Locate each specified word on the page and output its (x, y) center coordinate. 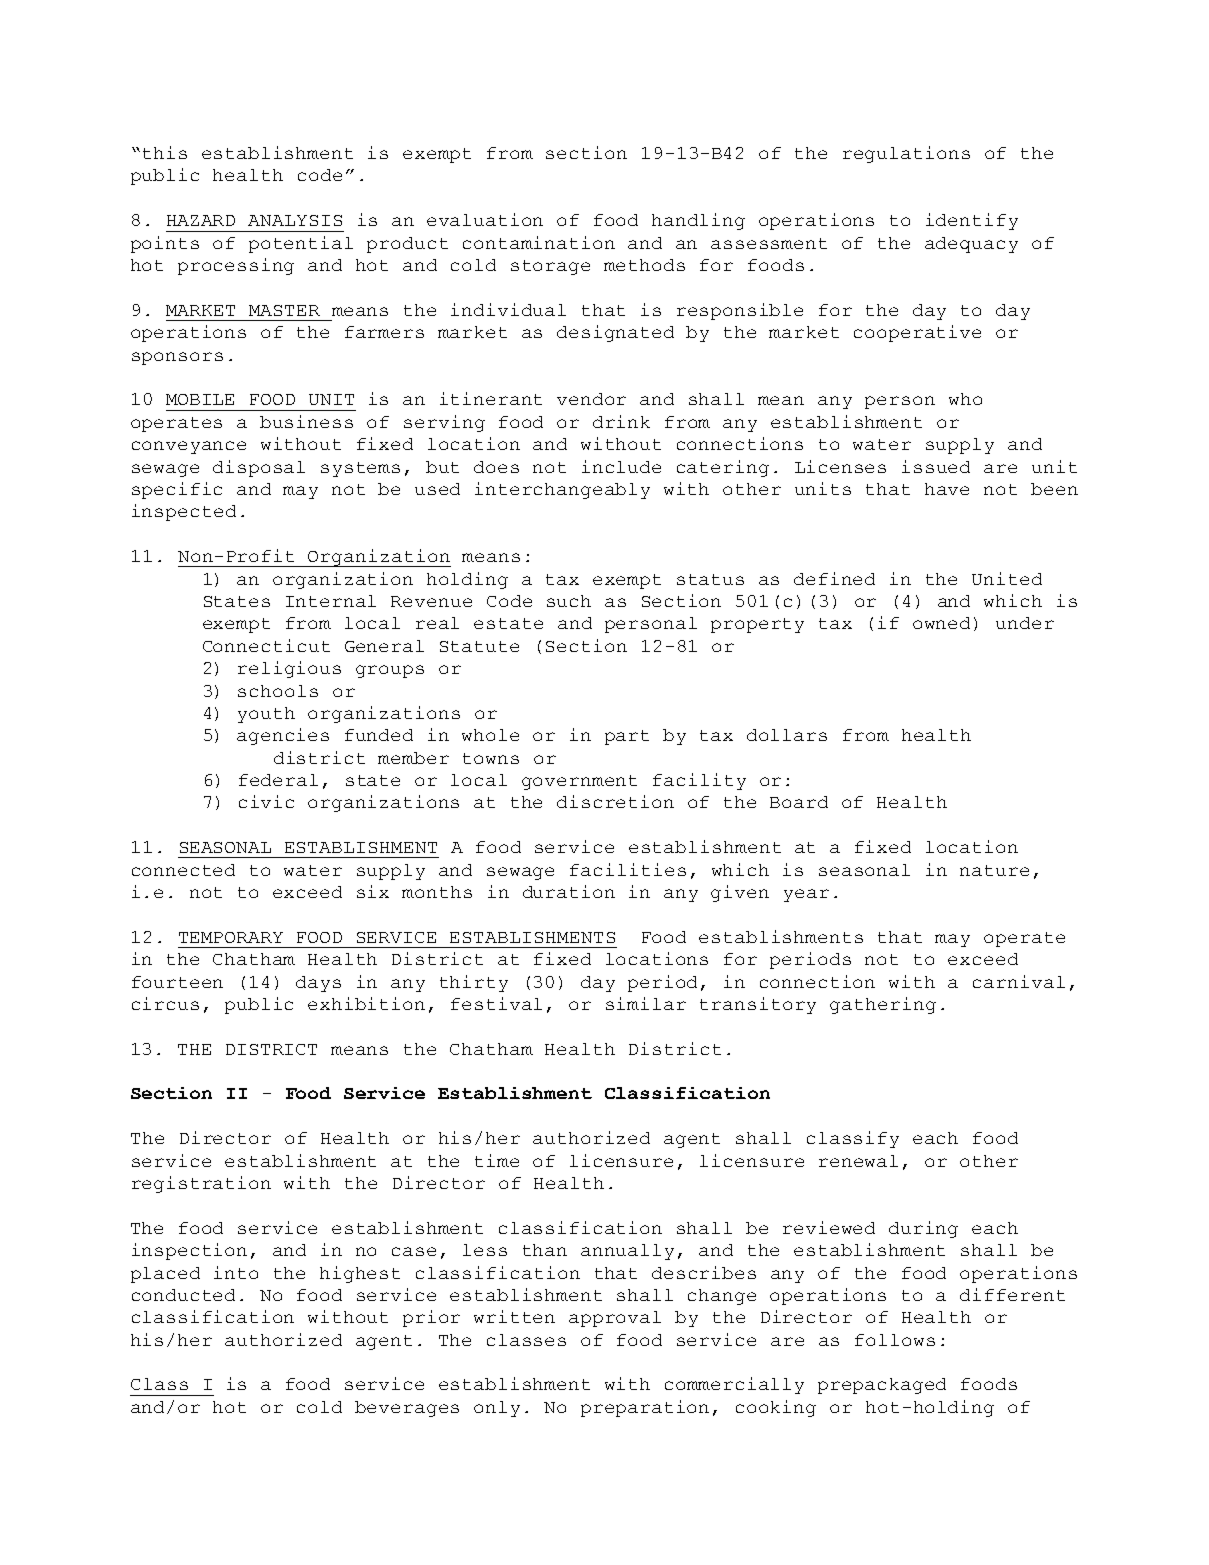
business (306, 421)
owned (941, 623)
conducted (183, 1295)
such (569, 601)
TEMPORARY (231, 937)
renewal (858, 1161)
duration (569, 891)
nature (994, 870)
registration (201, 1184)
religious (289, 669)
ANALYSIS (295, 220)
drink (621, 421)
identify (972, 221)
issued (936, 466)
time (497, 1160)
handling (698, 221)
